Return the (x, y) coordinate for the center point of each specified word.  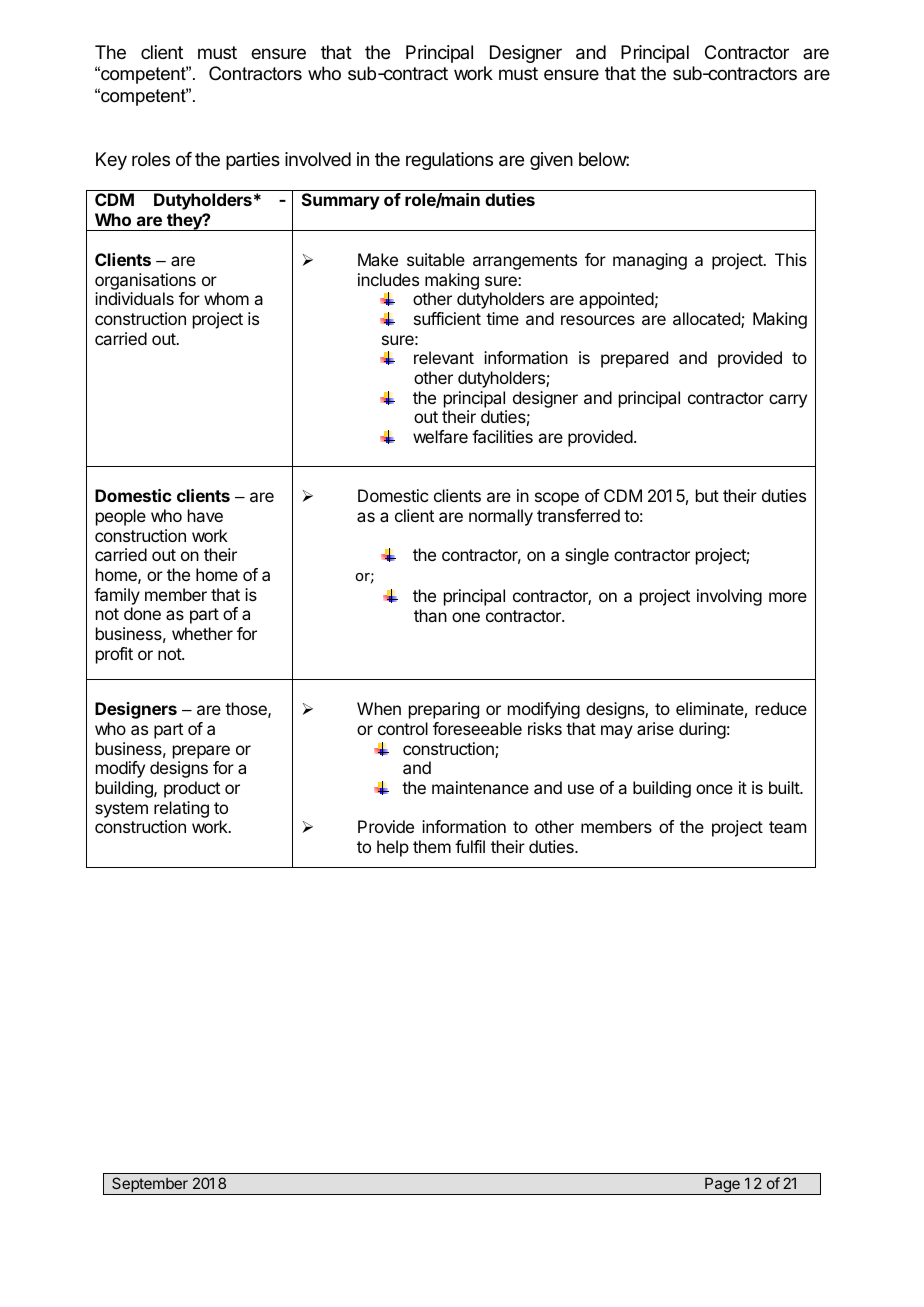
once (714, 789)
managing (650, 261)
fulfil (470, 846)
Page (722, 1186)
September (150, 1186)
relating (181, 809)
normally (501, 517)
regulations (449, 161)
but (707, 495)
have (205, 515)
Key (111, 161)
